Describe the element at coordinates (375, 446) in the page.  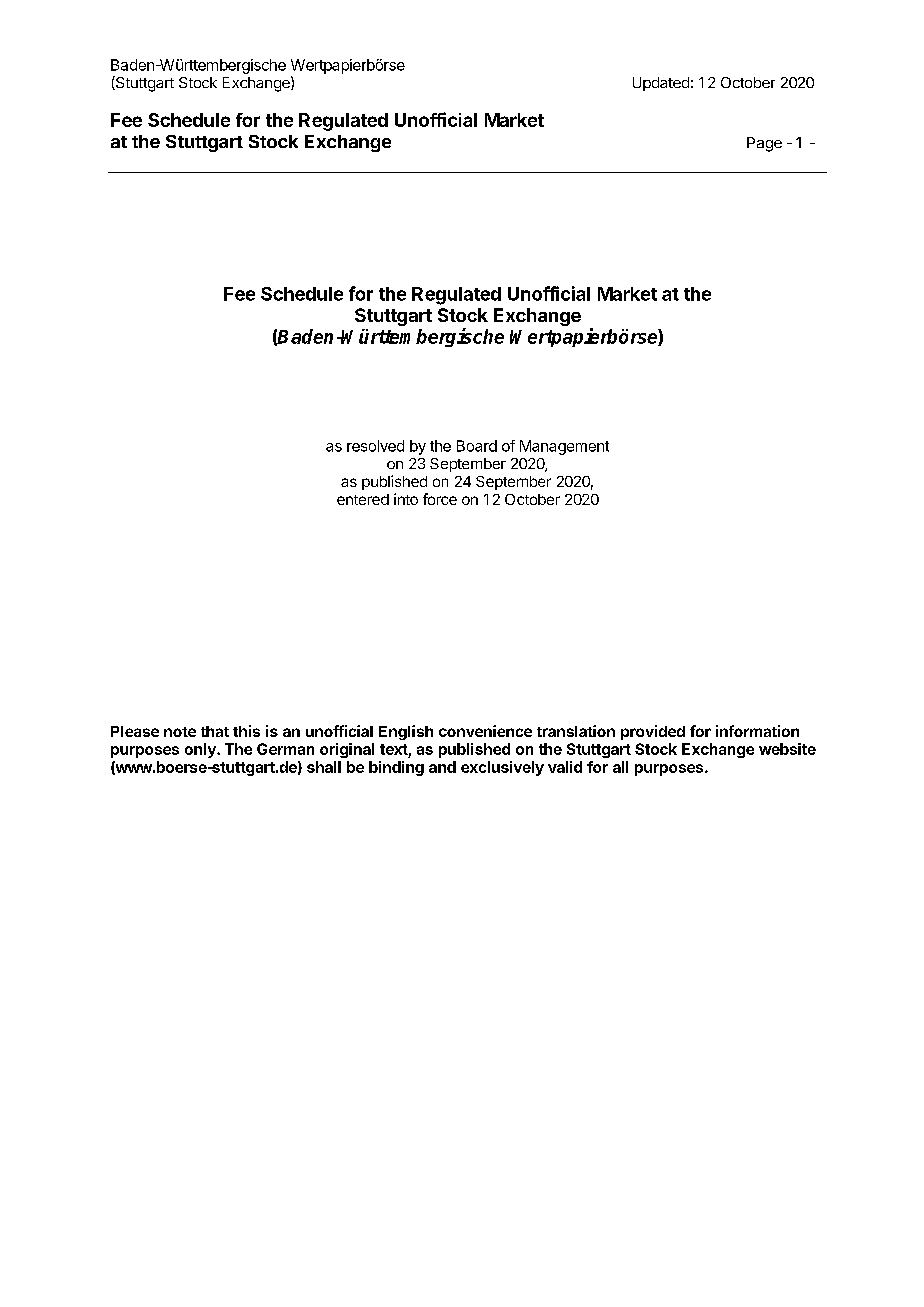
I see `resolved` at that location.
